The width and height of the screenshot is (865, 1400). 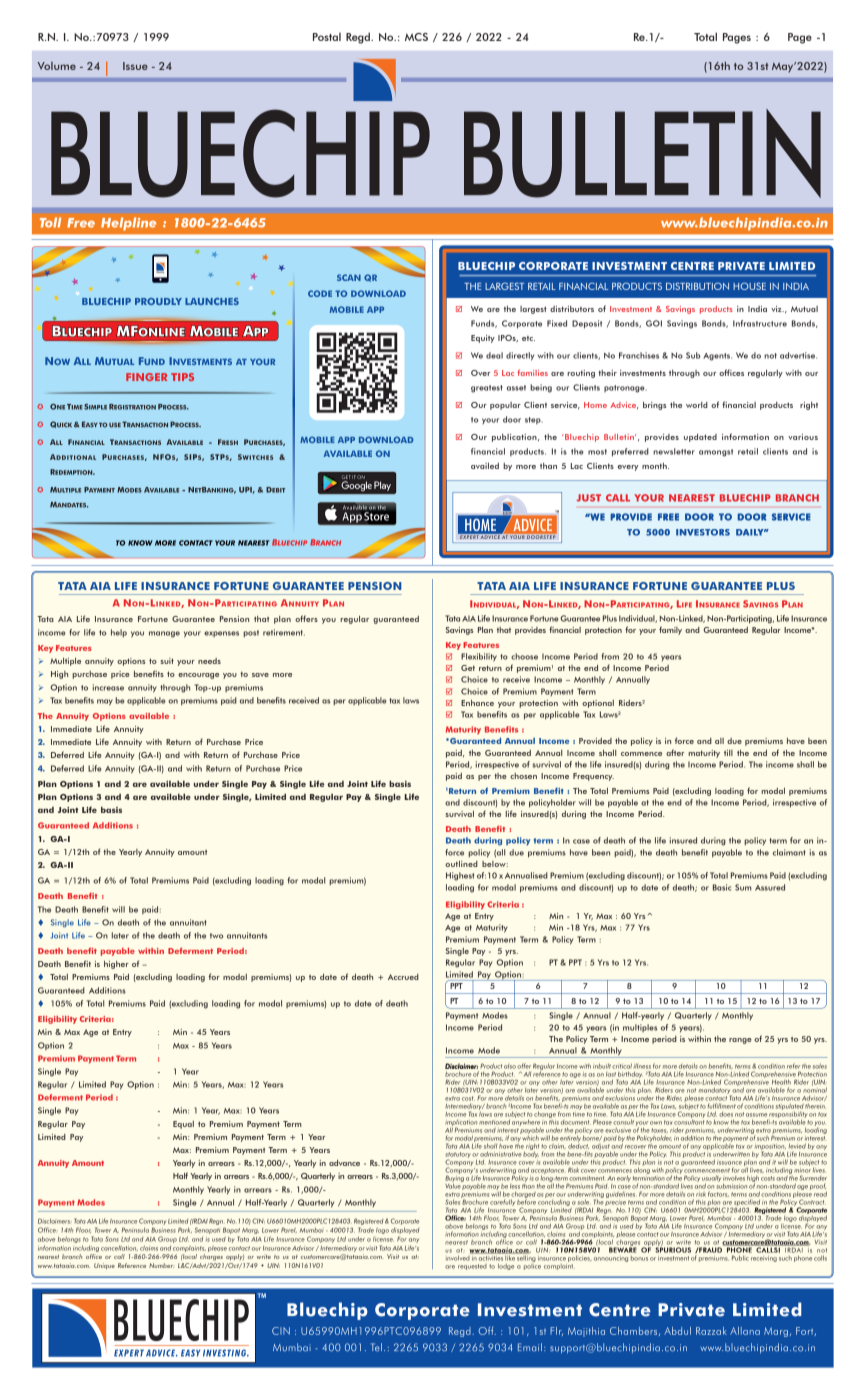 I want to click on Toll, so click(x=50, y=222).
